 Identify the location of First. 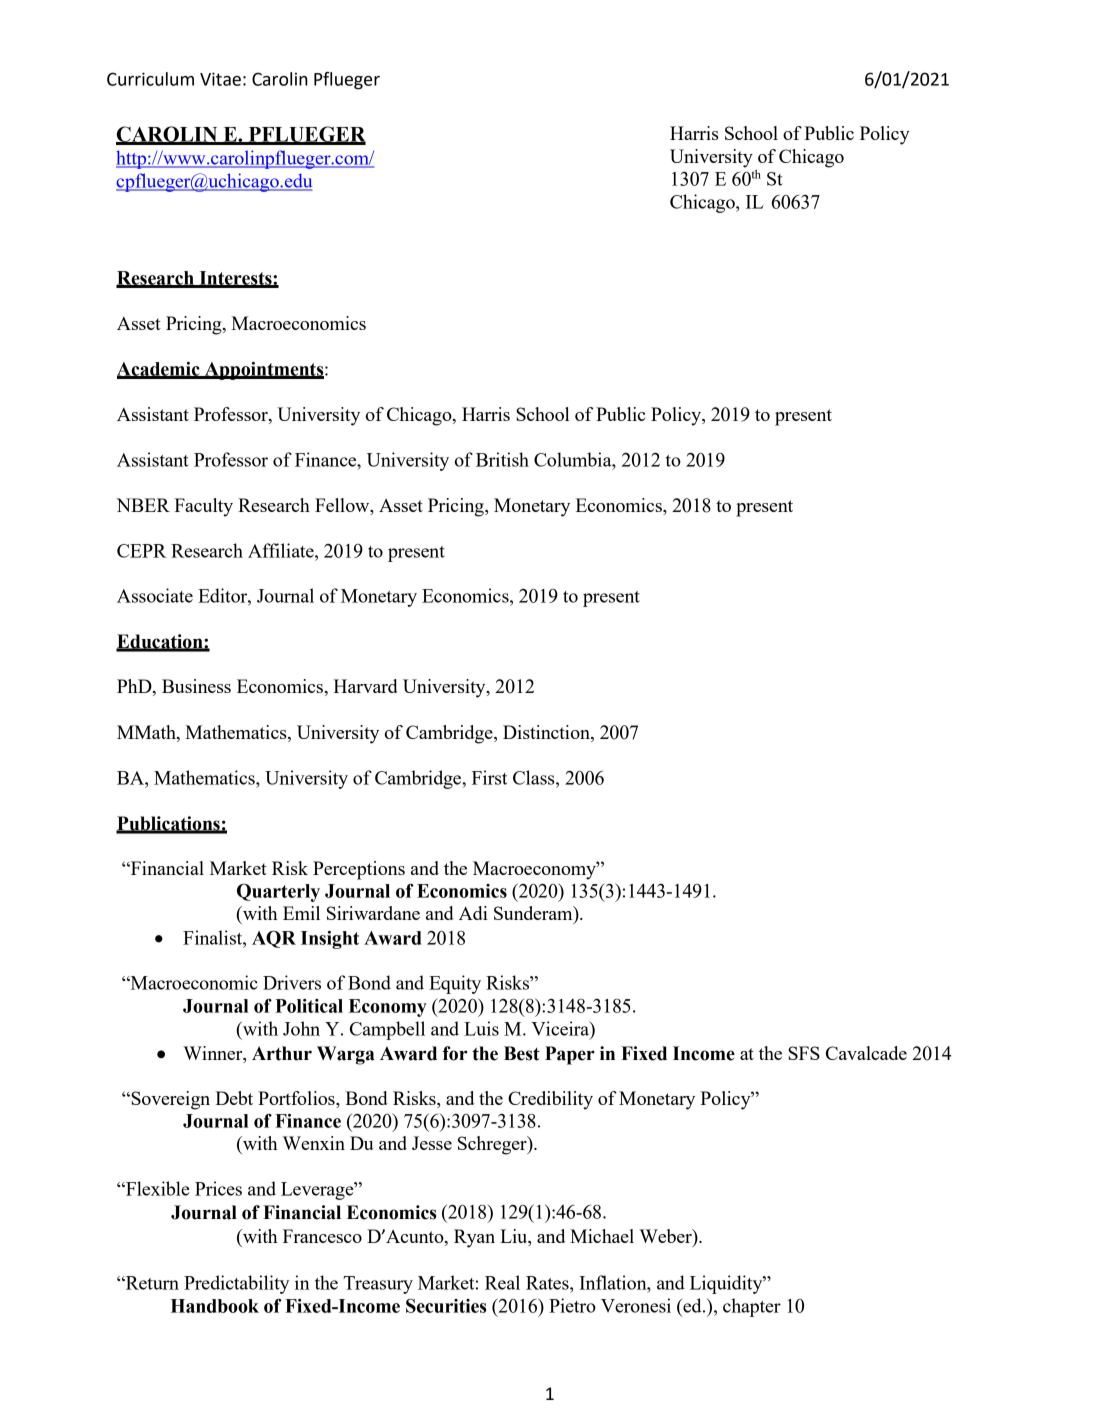
(489, 777).
